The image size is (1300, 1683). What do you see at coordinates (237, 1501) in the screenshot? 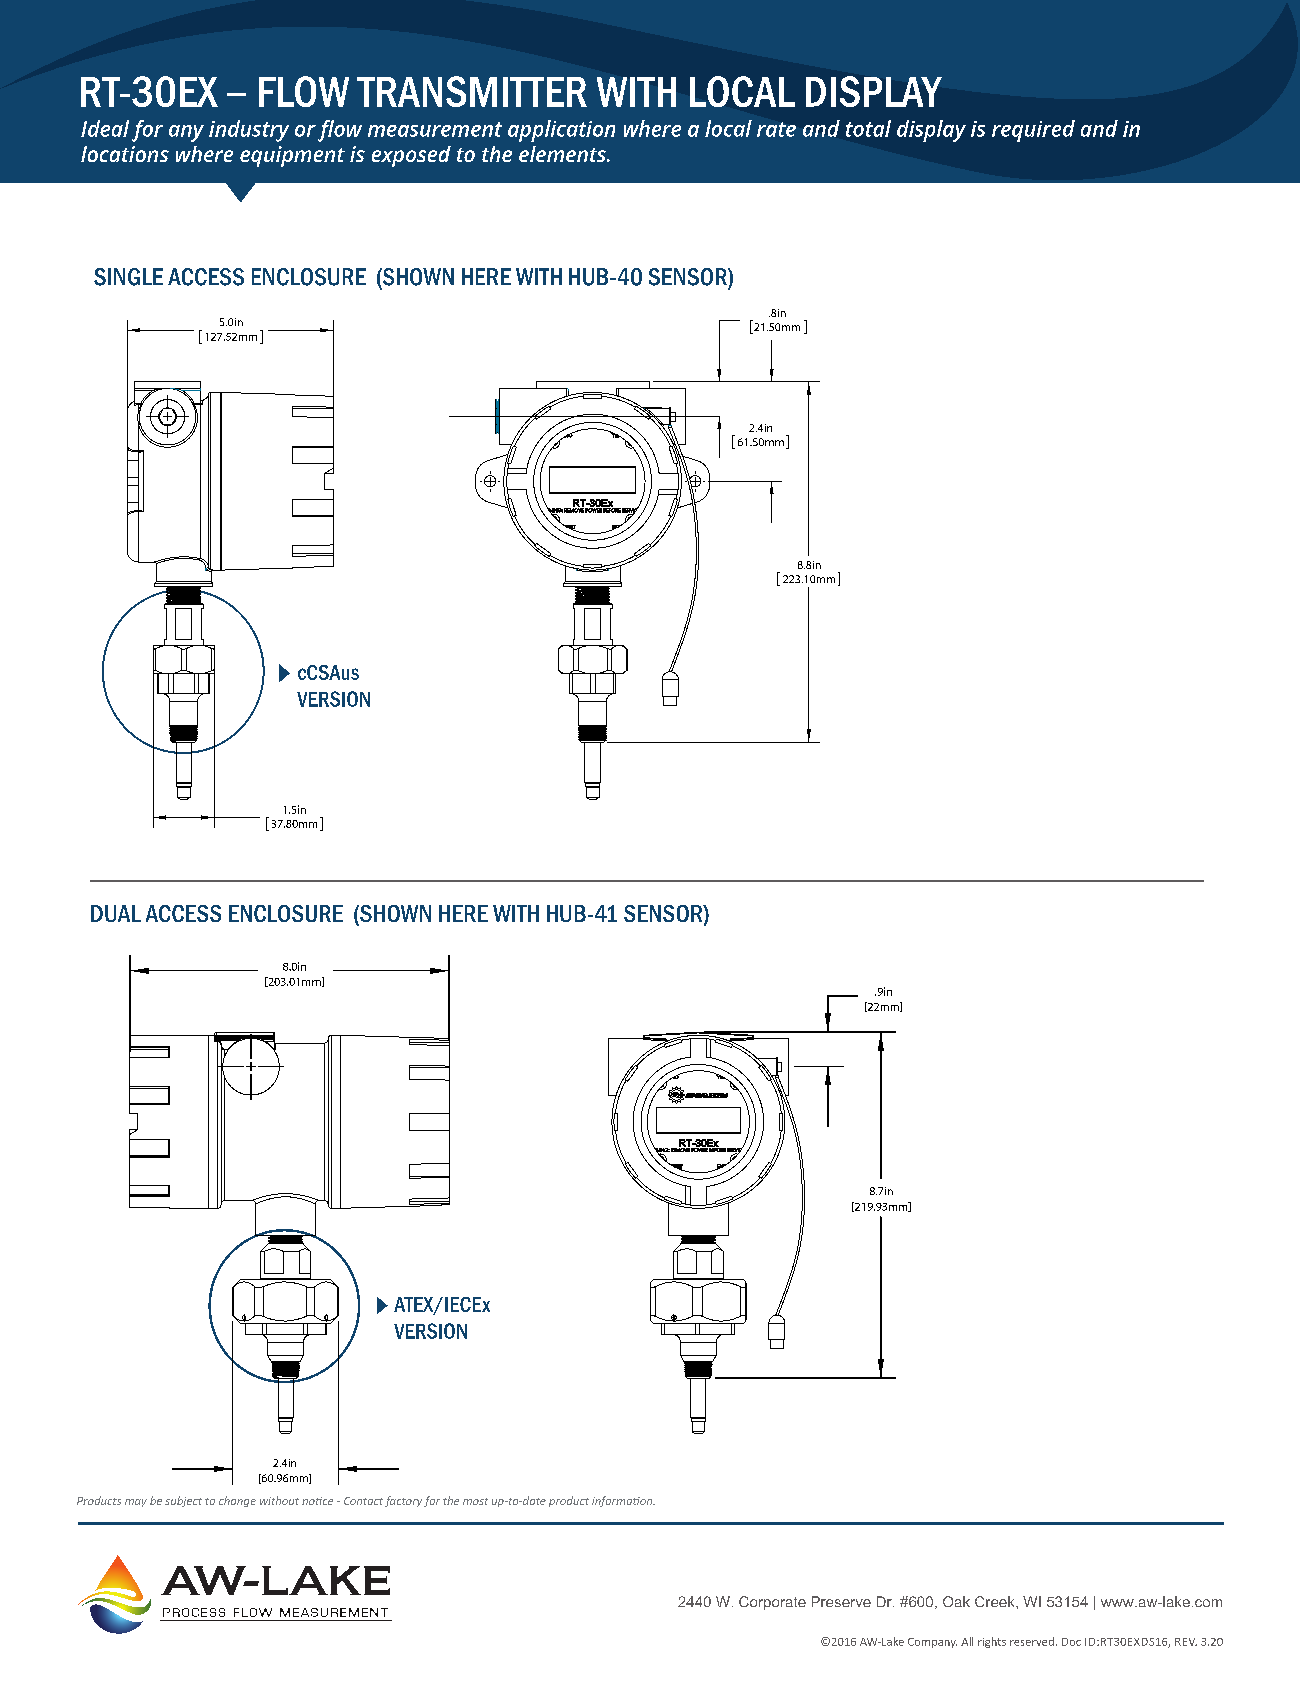
I see `change` at bounding box center [237, 1501].
